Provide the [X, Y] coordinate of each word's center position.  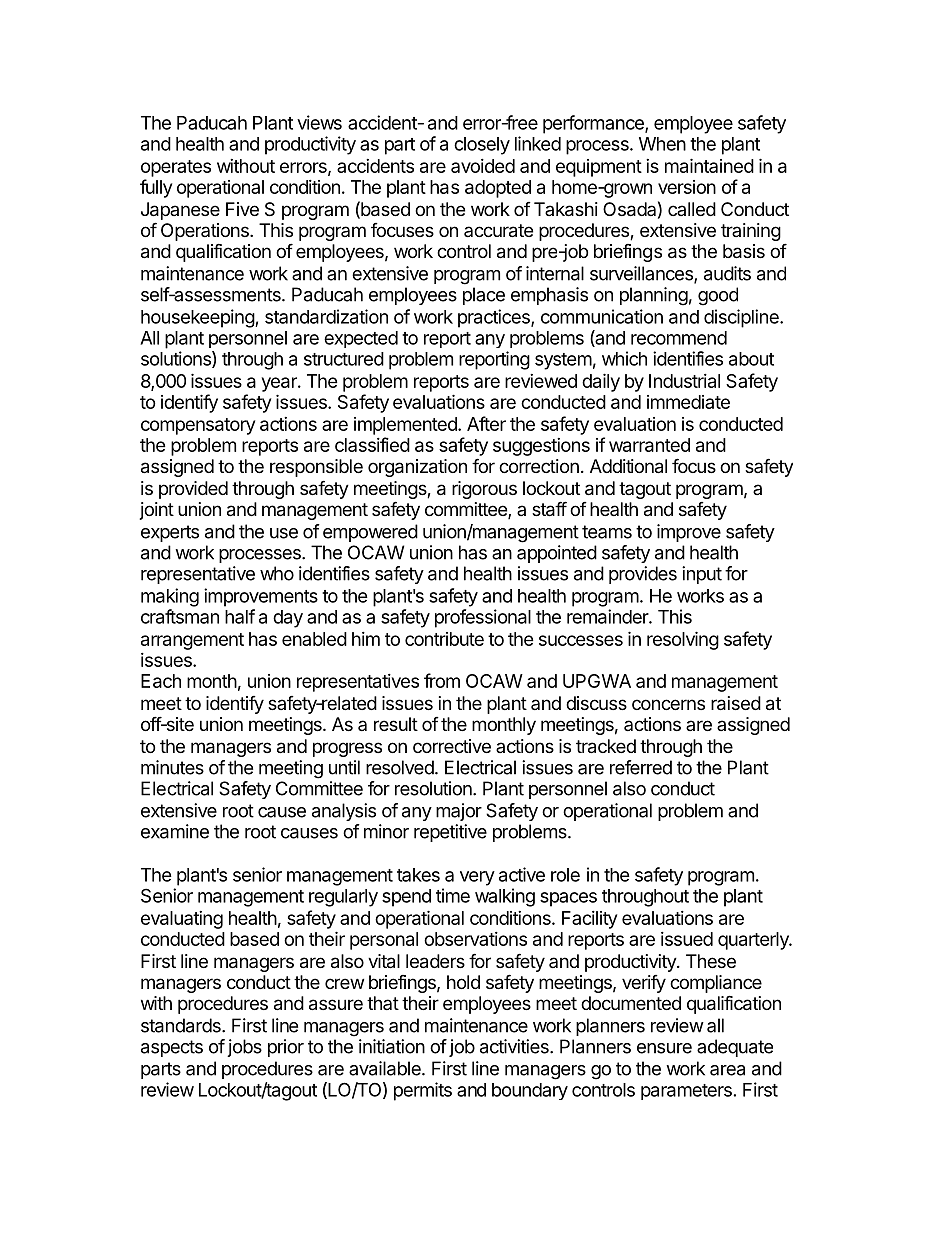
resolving [683, 640]
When [662, 144]
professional [483, 618]
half [240, 616]
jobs [244, 1048]
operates [176, 168]
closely [482, 146]
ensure [664, 1048]
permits [423, 1091]
